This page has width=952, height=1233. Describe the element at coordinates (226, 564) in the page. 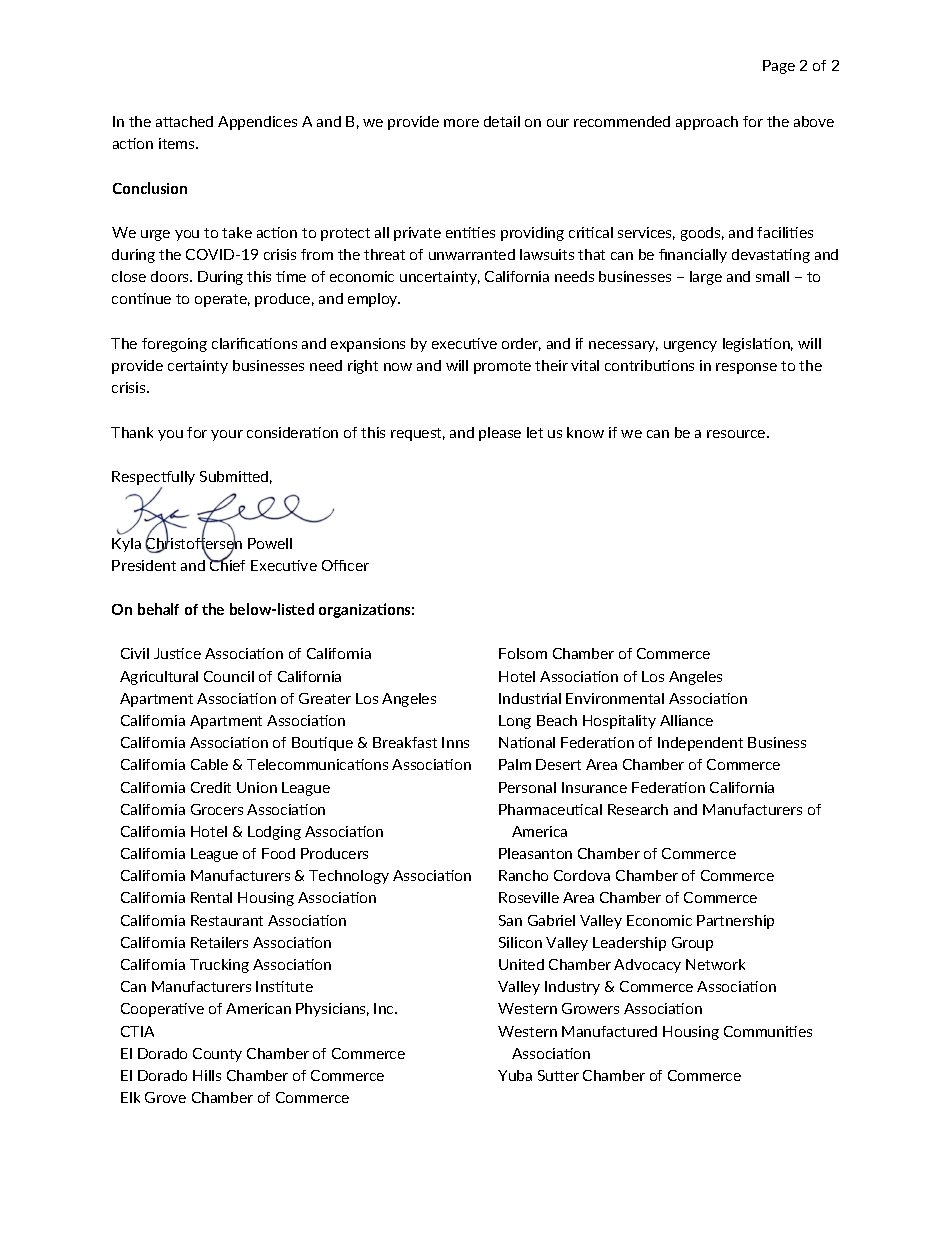

I see `Chief` at that location.
